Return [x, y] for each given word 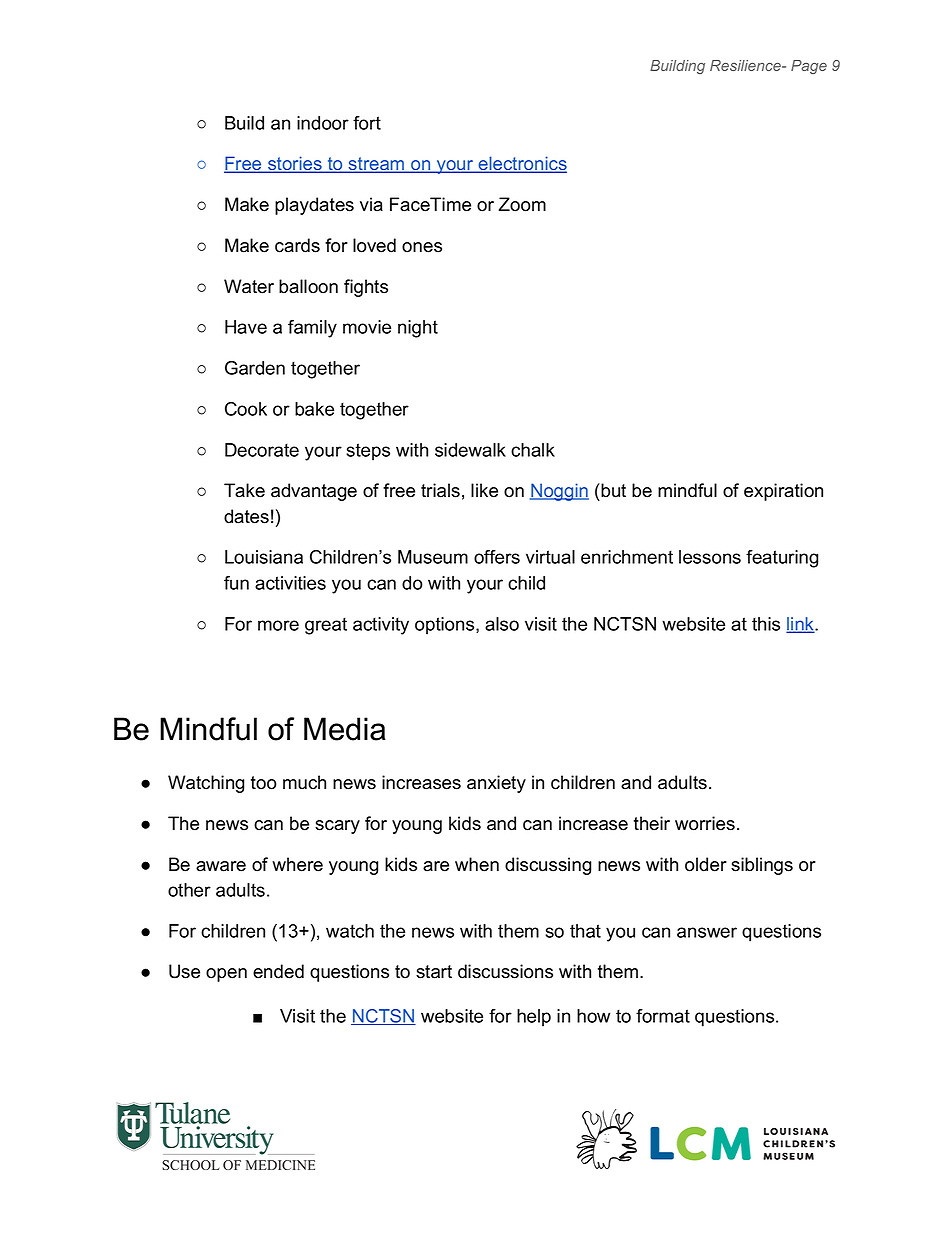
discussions [505, 971]
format [663, 1016]
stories [295, 164]
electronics [521, 164]
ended [278, 971]
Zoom [522, 204]
